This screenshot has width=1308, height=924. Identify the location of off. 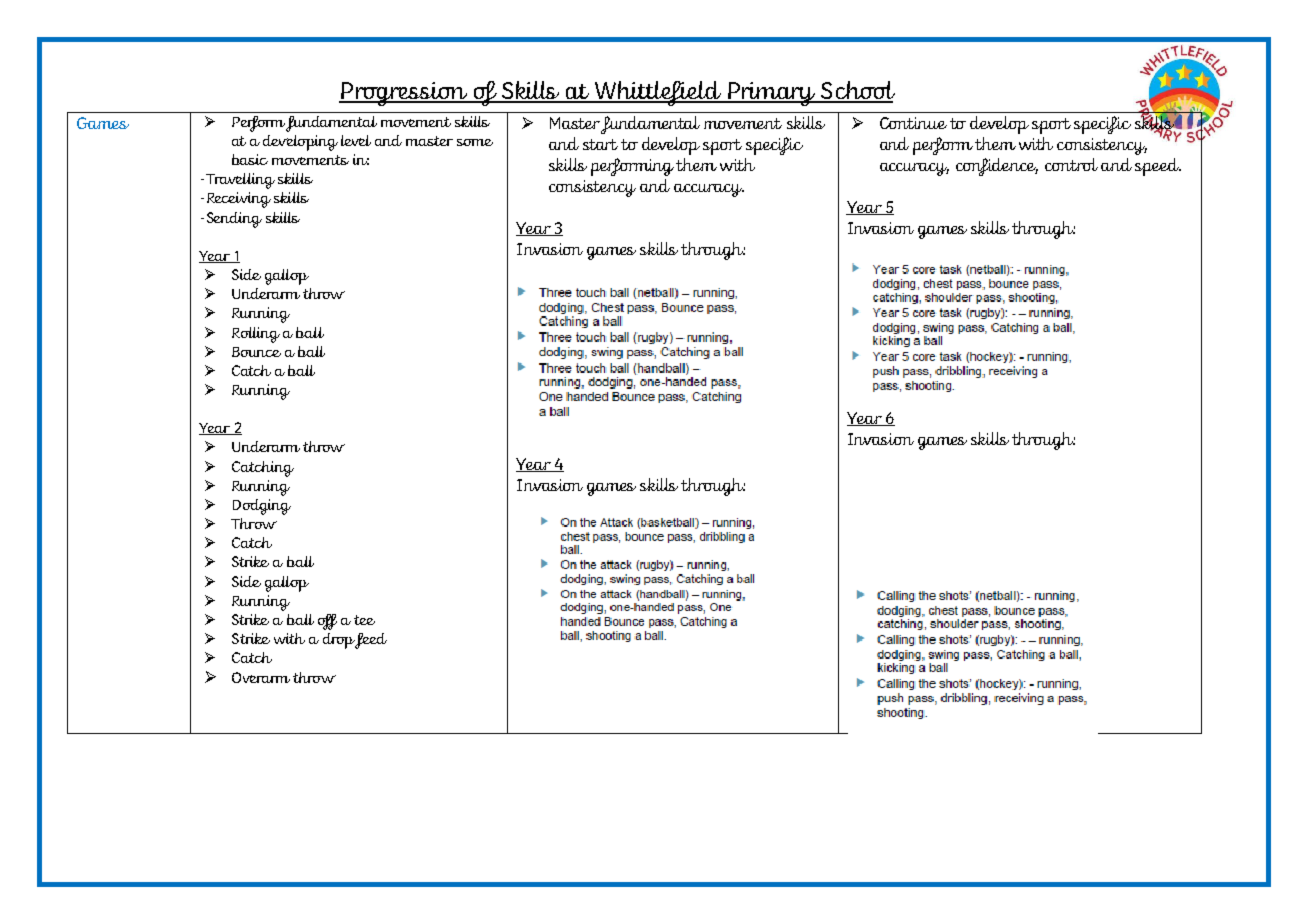
(327, 622).
